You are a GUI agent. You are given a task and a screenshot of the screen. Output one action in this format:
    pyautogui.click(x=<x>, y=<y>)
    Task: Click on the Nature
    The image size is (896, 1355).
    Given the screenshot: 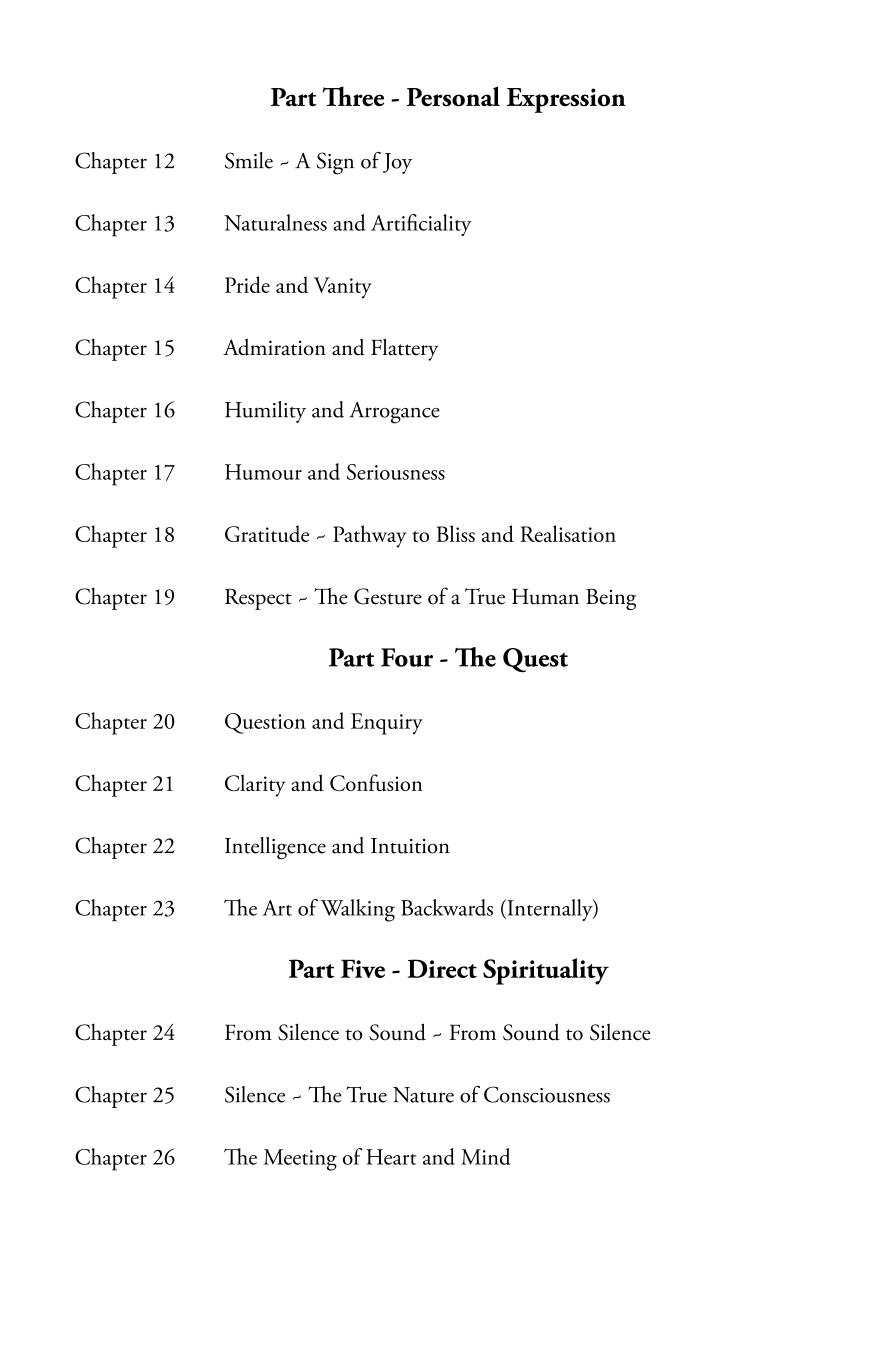 What is the action you would take?
    pyautogui.click(x=423, y=1095)
